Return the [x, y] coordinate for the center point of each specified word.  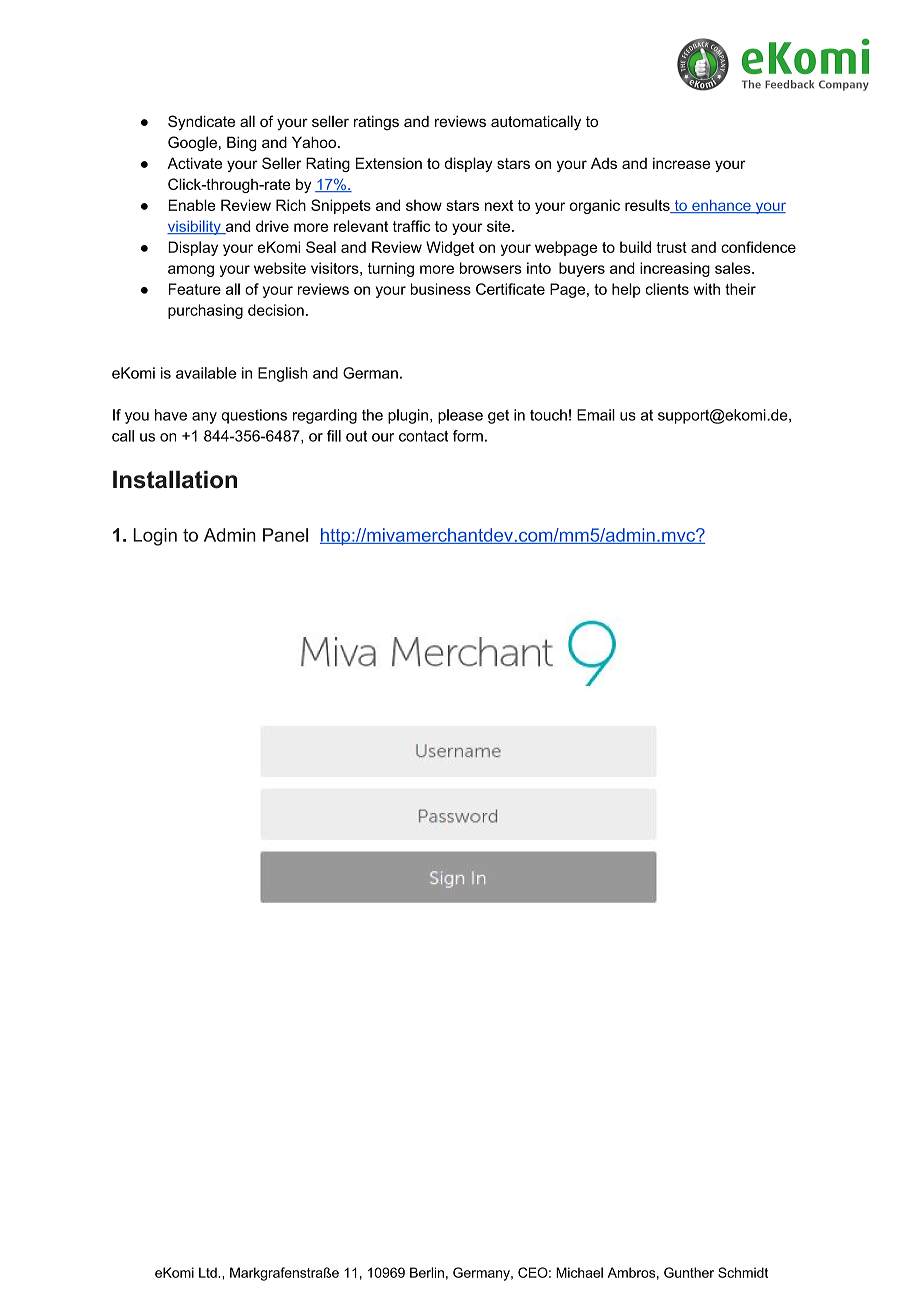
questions [254, 416]
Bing [242, 143]
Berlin [427, 1272]
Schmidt [743, 1272]
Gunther [689, 1272]
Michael [579, 1272]
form [468, 436]
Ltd [208, 1272]
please [460, 416]
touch [548, 415]
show [424, 205]
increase [681, 163]
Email [596, 415]
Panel [285, 535]
